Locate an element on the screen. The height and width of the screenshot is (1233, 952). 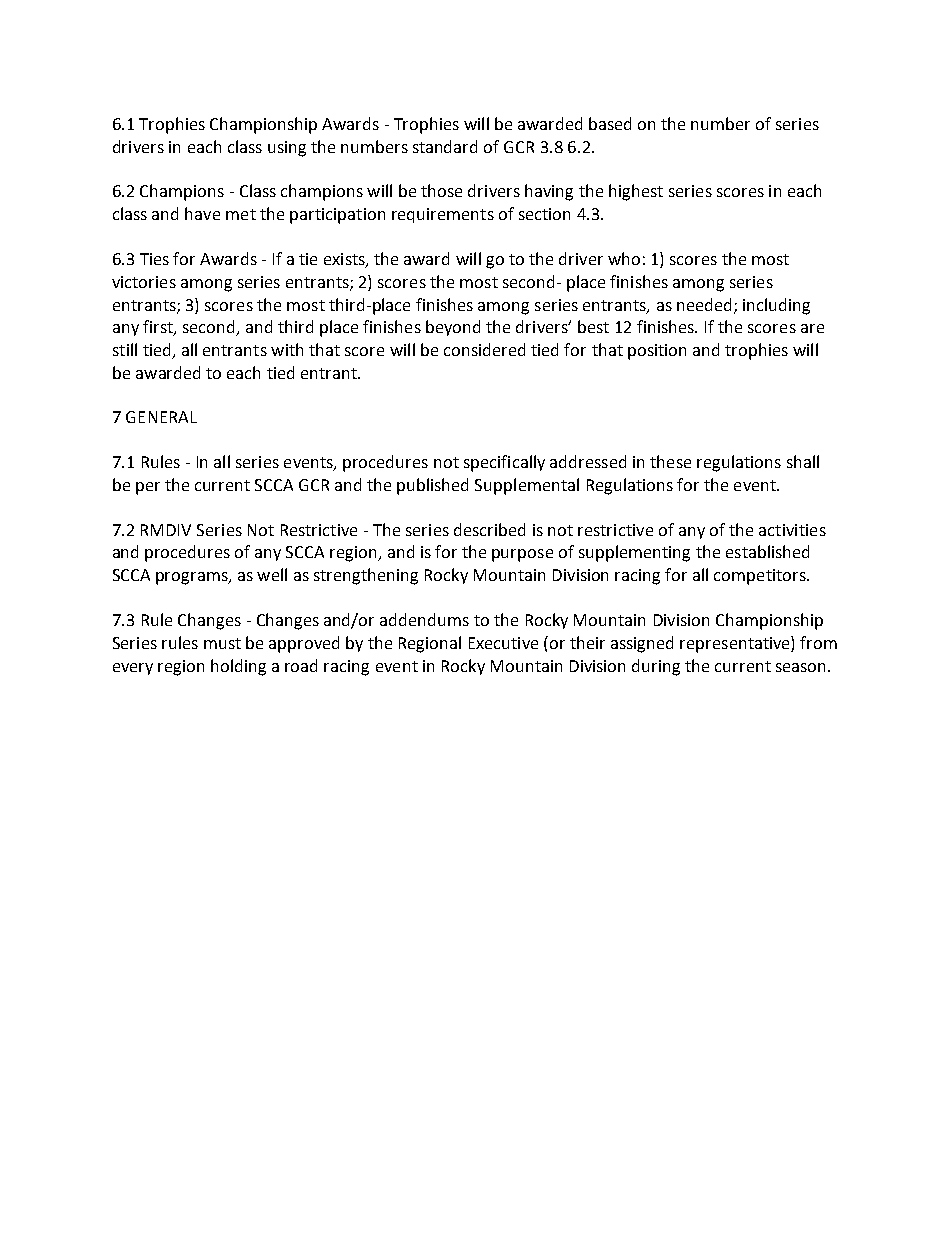
beyond is located at coordinates (453, 328).
